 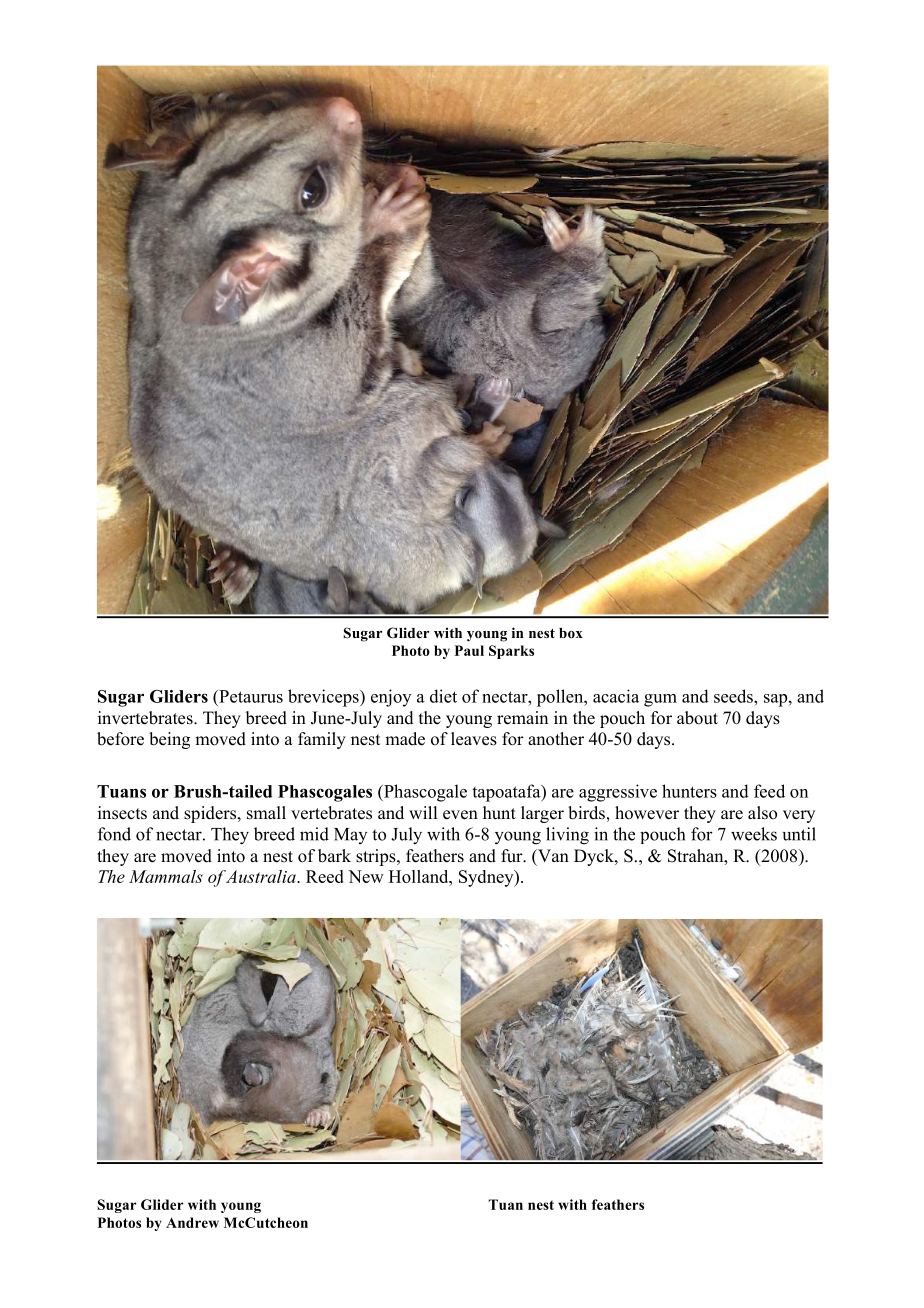 I want to click on Sydney, so click(x=487, y=878).
